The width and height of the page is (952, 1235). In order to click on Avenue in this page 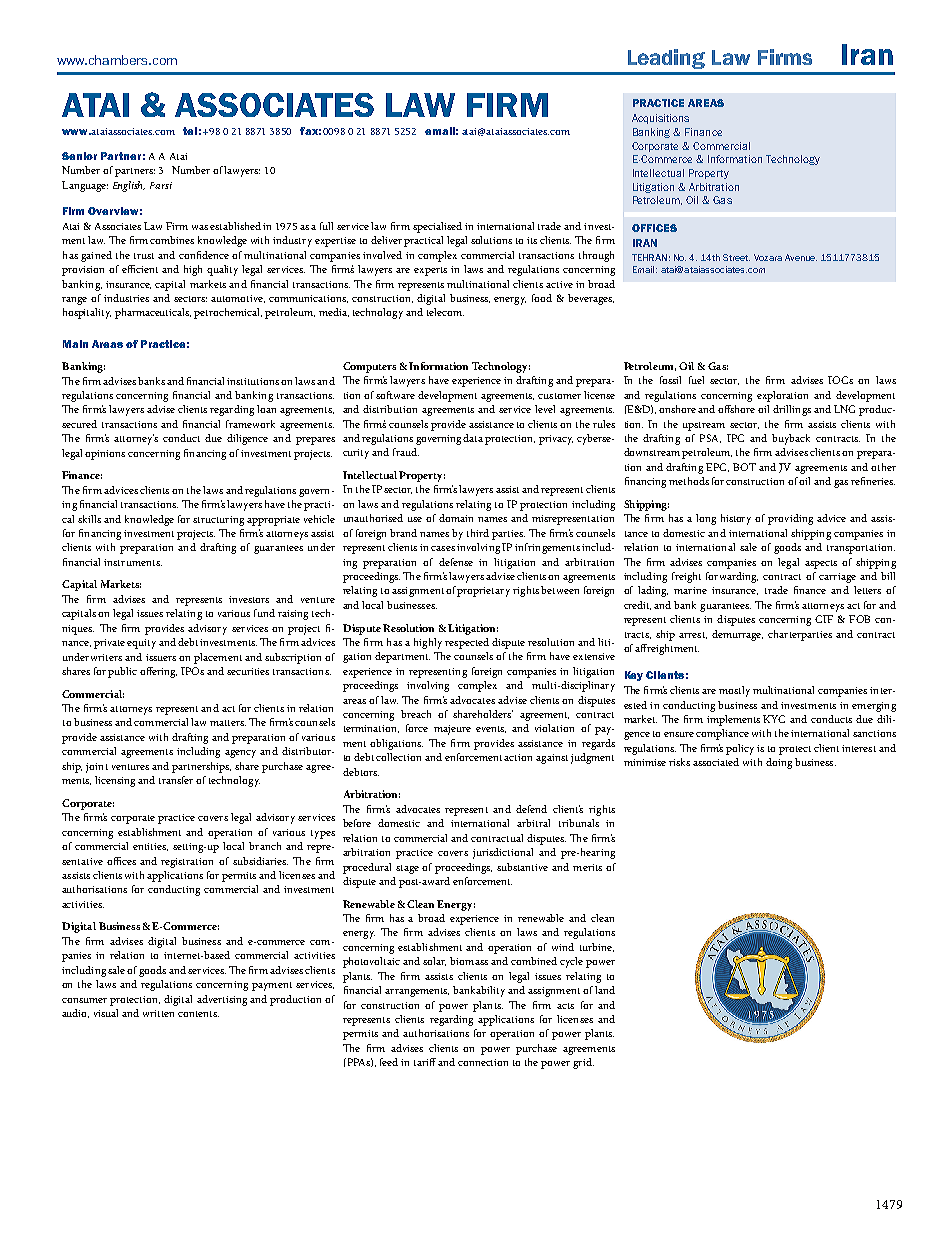, I will do `click(801, 257)`.
